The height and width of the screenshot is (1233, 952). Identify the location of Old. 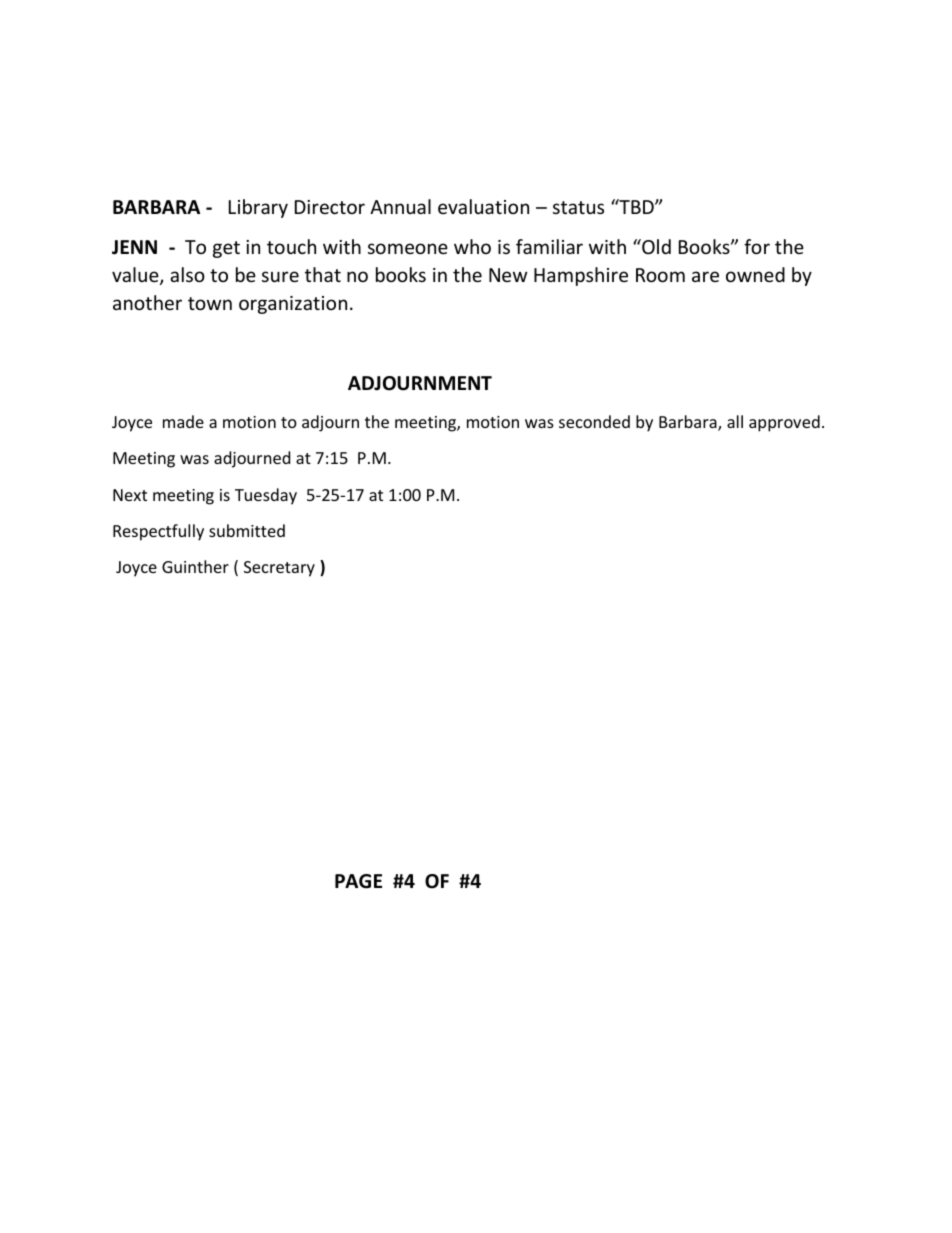
(655, 246).
